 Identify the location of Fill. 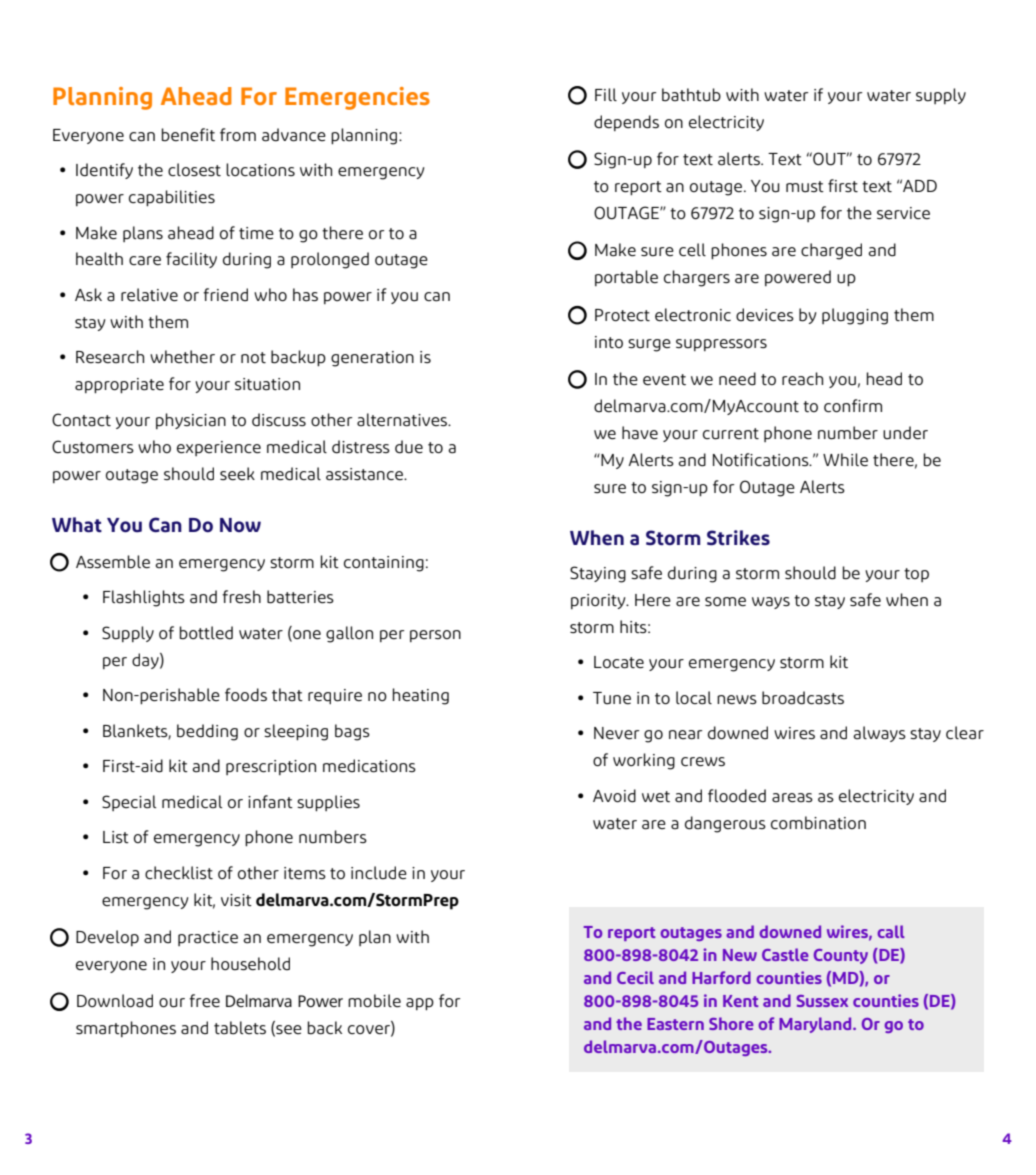
(606, 94).
